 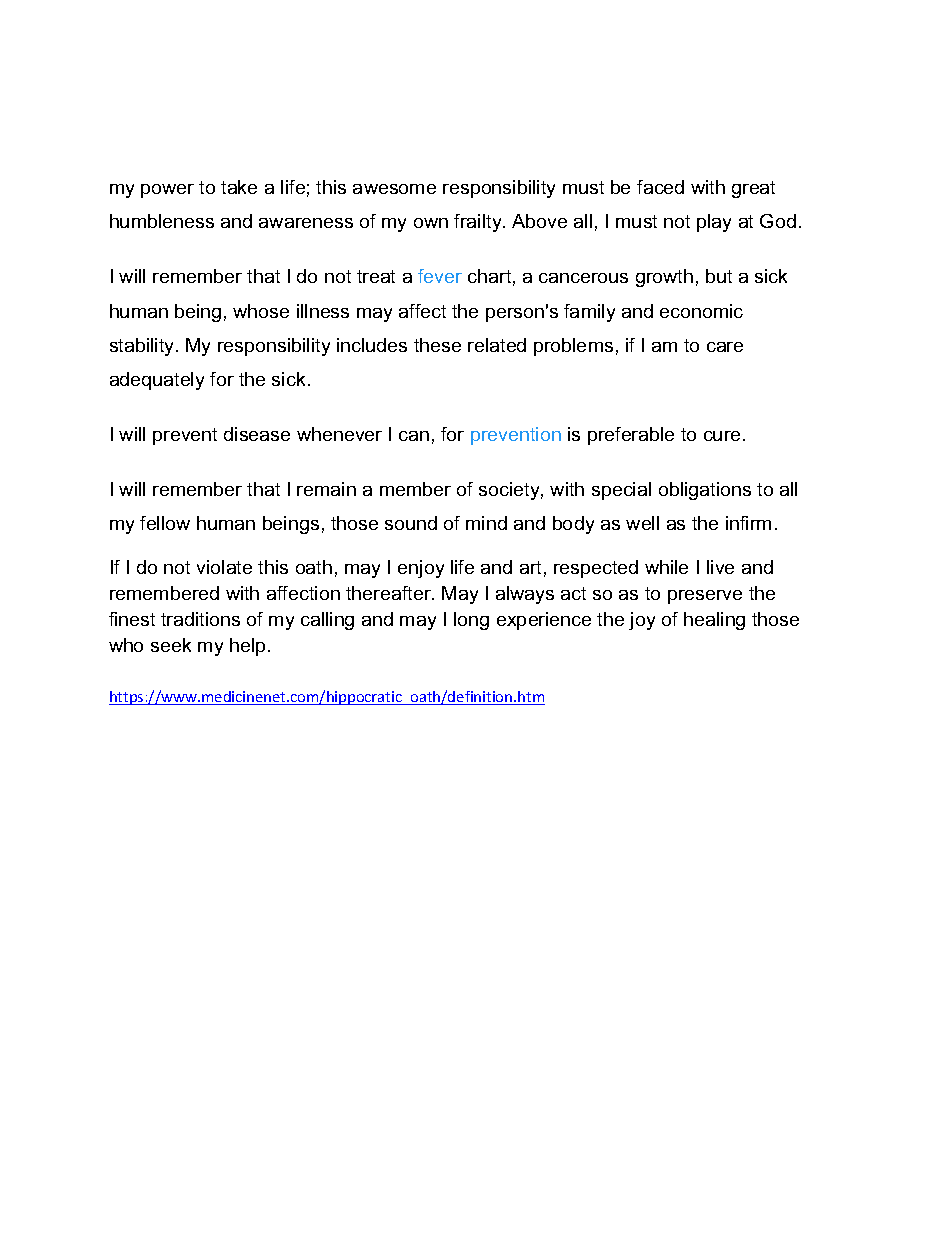 What do you see at coordinates (339, 434) in the image?
I see `whenever` at bounding box center [339, 434].
